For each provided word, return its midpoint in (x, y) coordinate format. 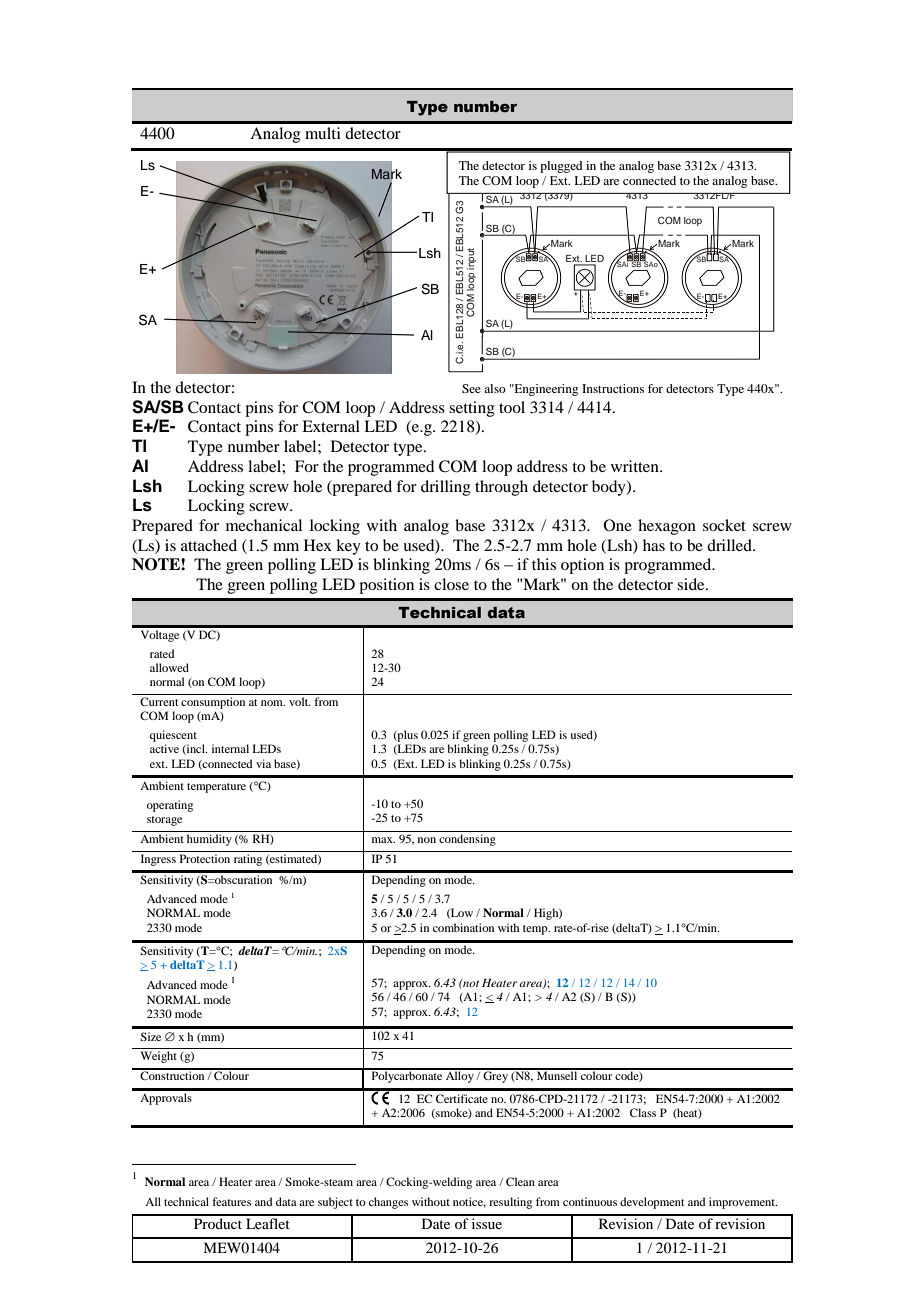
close (451, 584)
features (231, 1201)
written (636, 466)
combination (463, 927)
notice (469, 1202)
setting (472, 409)
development (652, 1203)
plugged (561, 167)
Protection (205, 858)
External (331, 426)
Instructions (613, 388)
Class (643, 1112)
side (692, 584)
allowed (169, 667)
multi (323, 133)
